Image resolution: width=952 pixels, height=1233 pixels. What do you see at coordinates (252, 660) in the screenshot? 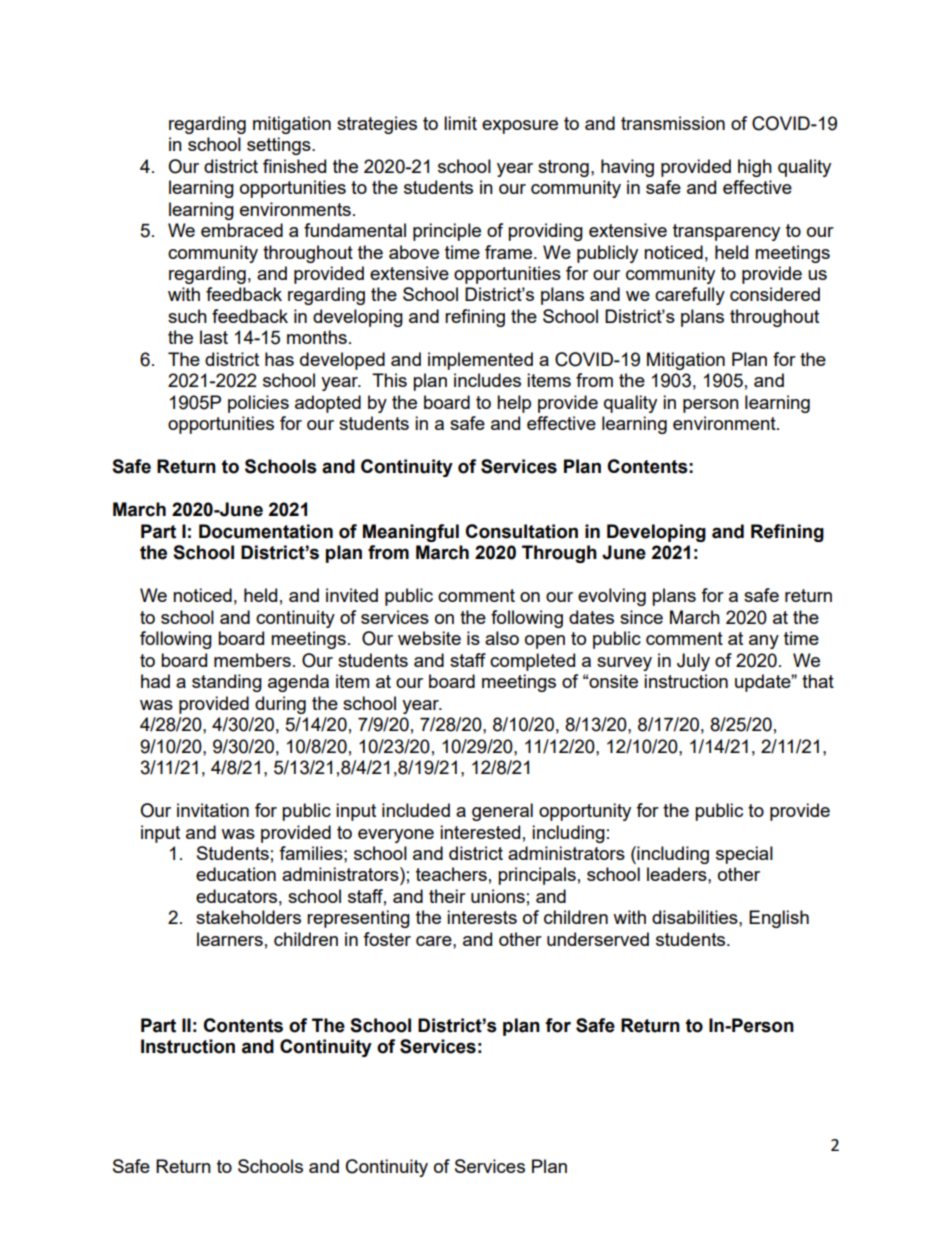
I see `members` at bounding box center [252, 660].
